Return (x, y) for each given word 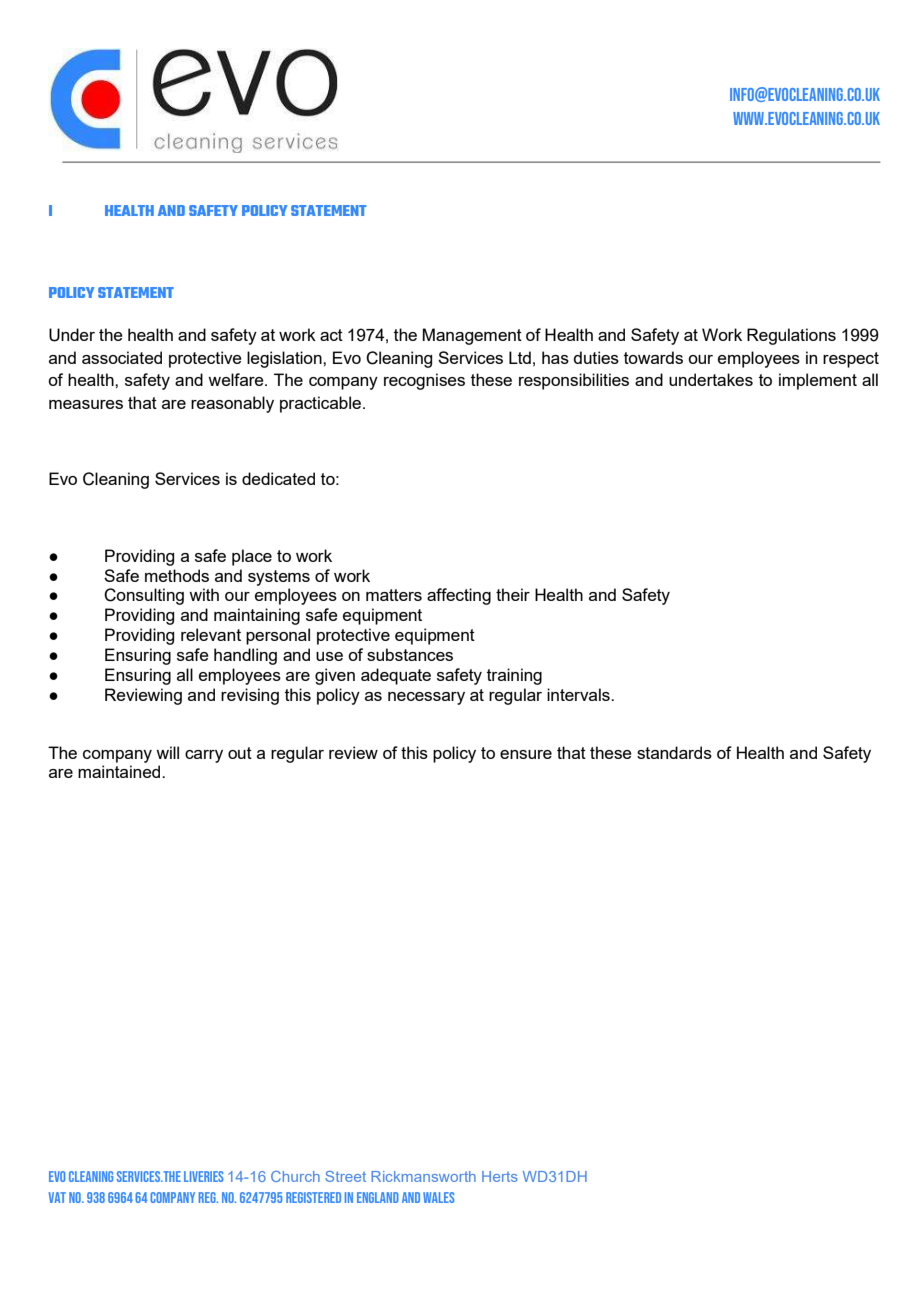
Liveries (203, 1176)
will (167, 752)
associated (122, 357)
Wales (438, 1197)
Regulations (791, 336)
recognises (424, 381)
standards (674, 752)
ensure (526, 754)
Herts (500, 1176)
